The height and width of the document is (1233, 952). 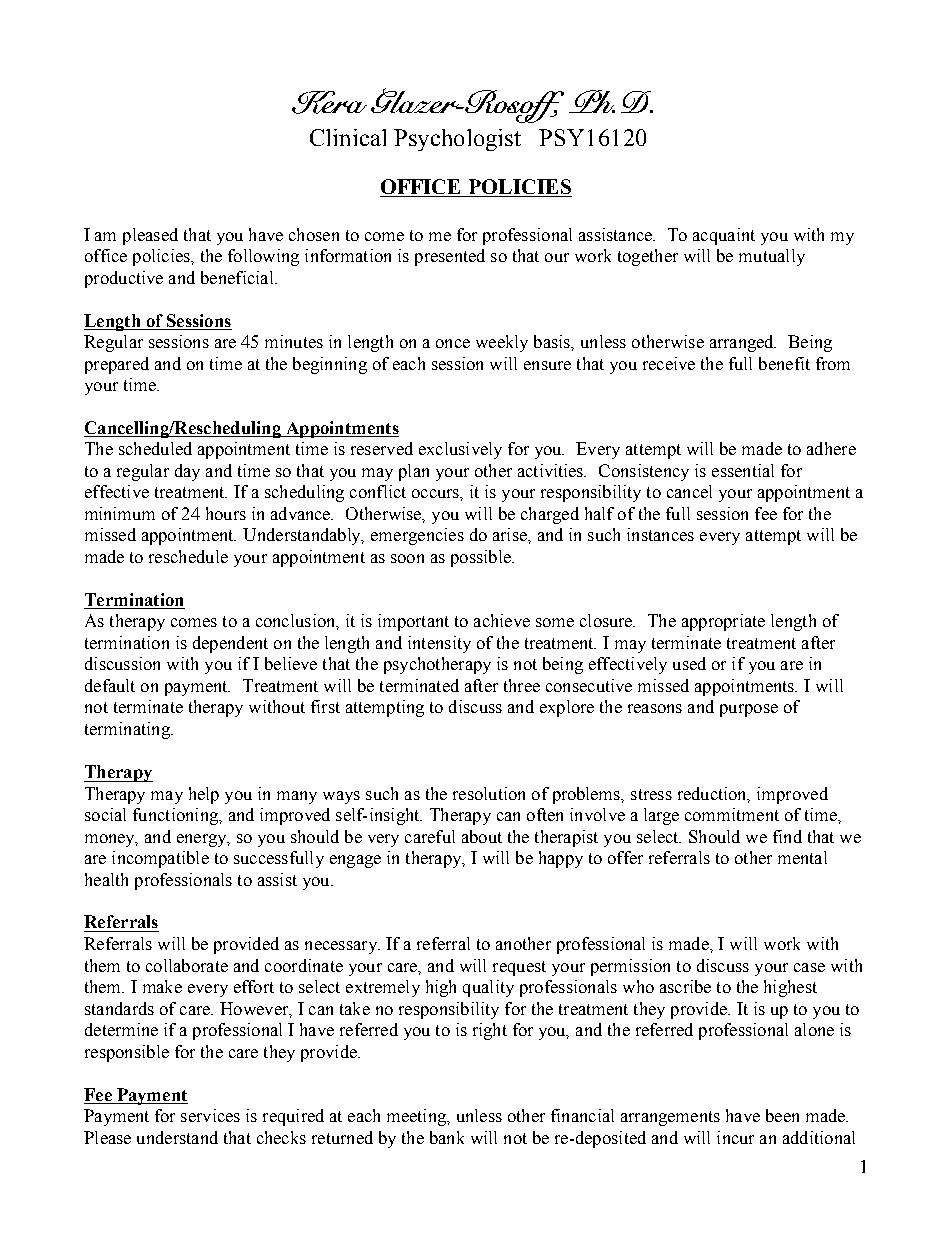 What do you see at coordinates (457, 140) in the document?
I see `Psychologist` at bounding box center [457, 140].
